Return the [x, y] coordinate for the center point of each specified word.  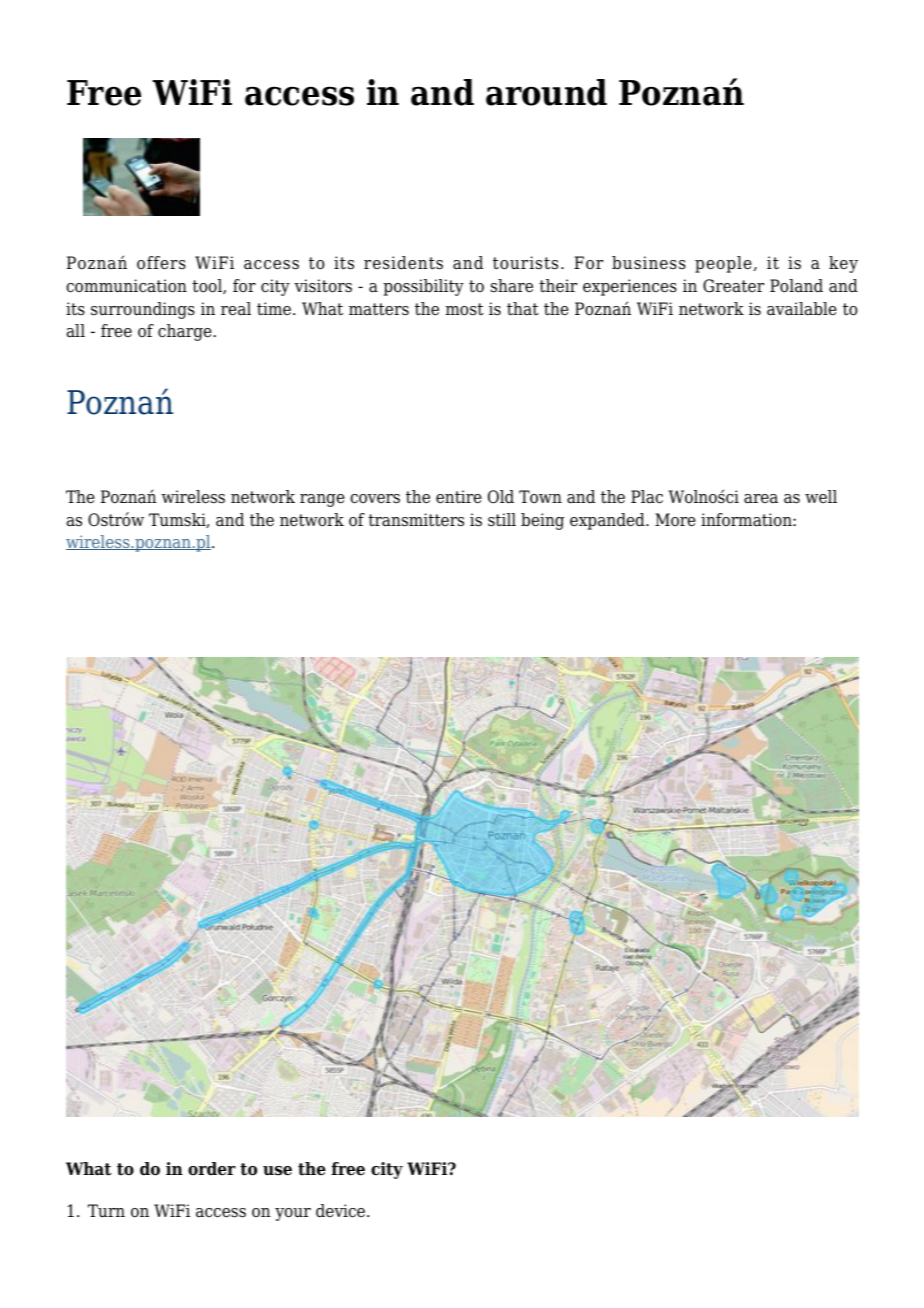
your [293, 1214]
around [546, 92]
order [212, 1169]
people [724, 264]
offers [161, 263]
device [342, 1211]
